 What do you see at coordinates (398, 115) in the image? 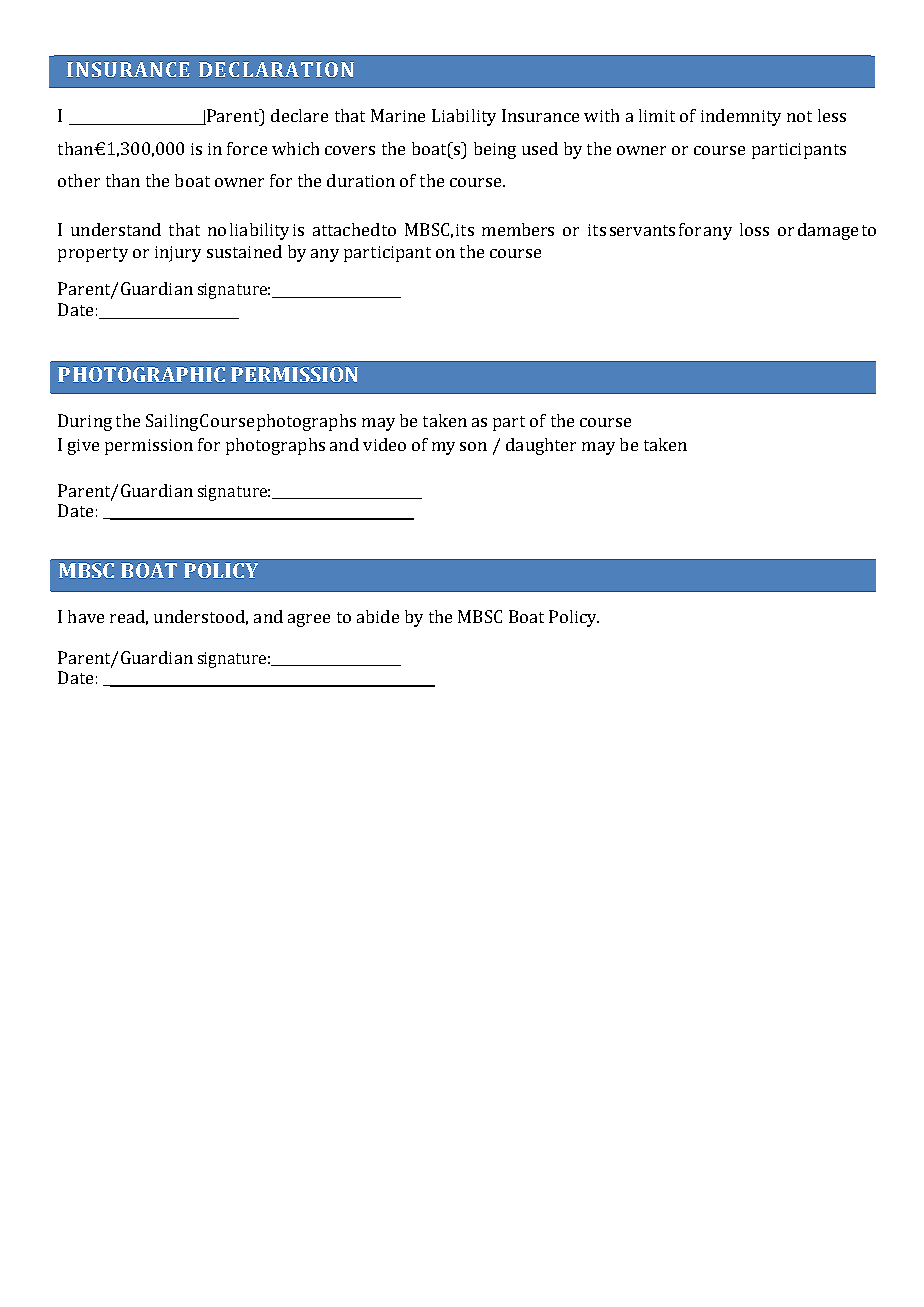
I see `Marine` at bounding box center [398, 115].
